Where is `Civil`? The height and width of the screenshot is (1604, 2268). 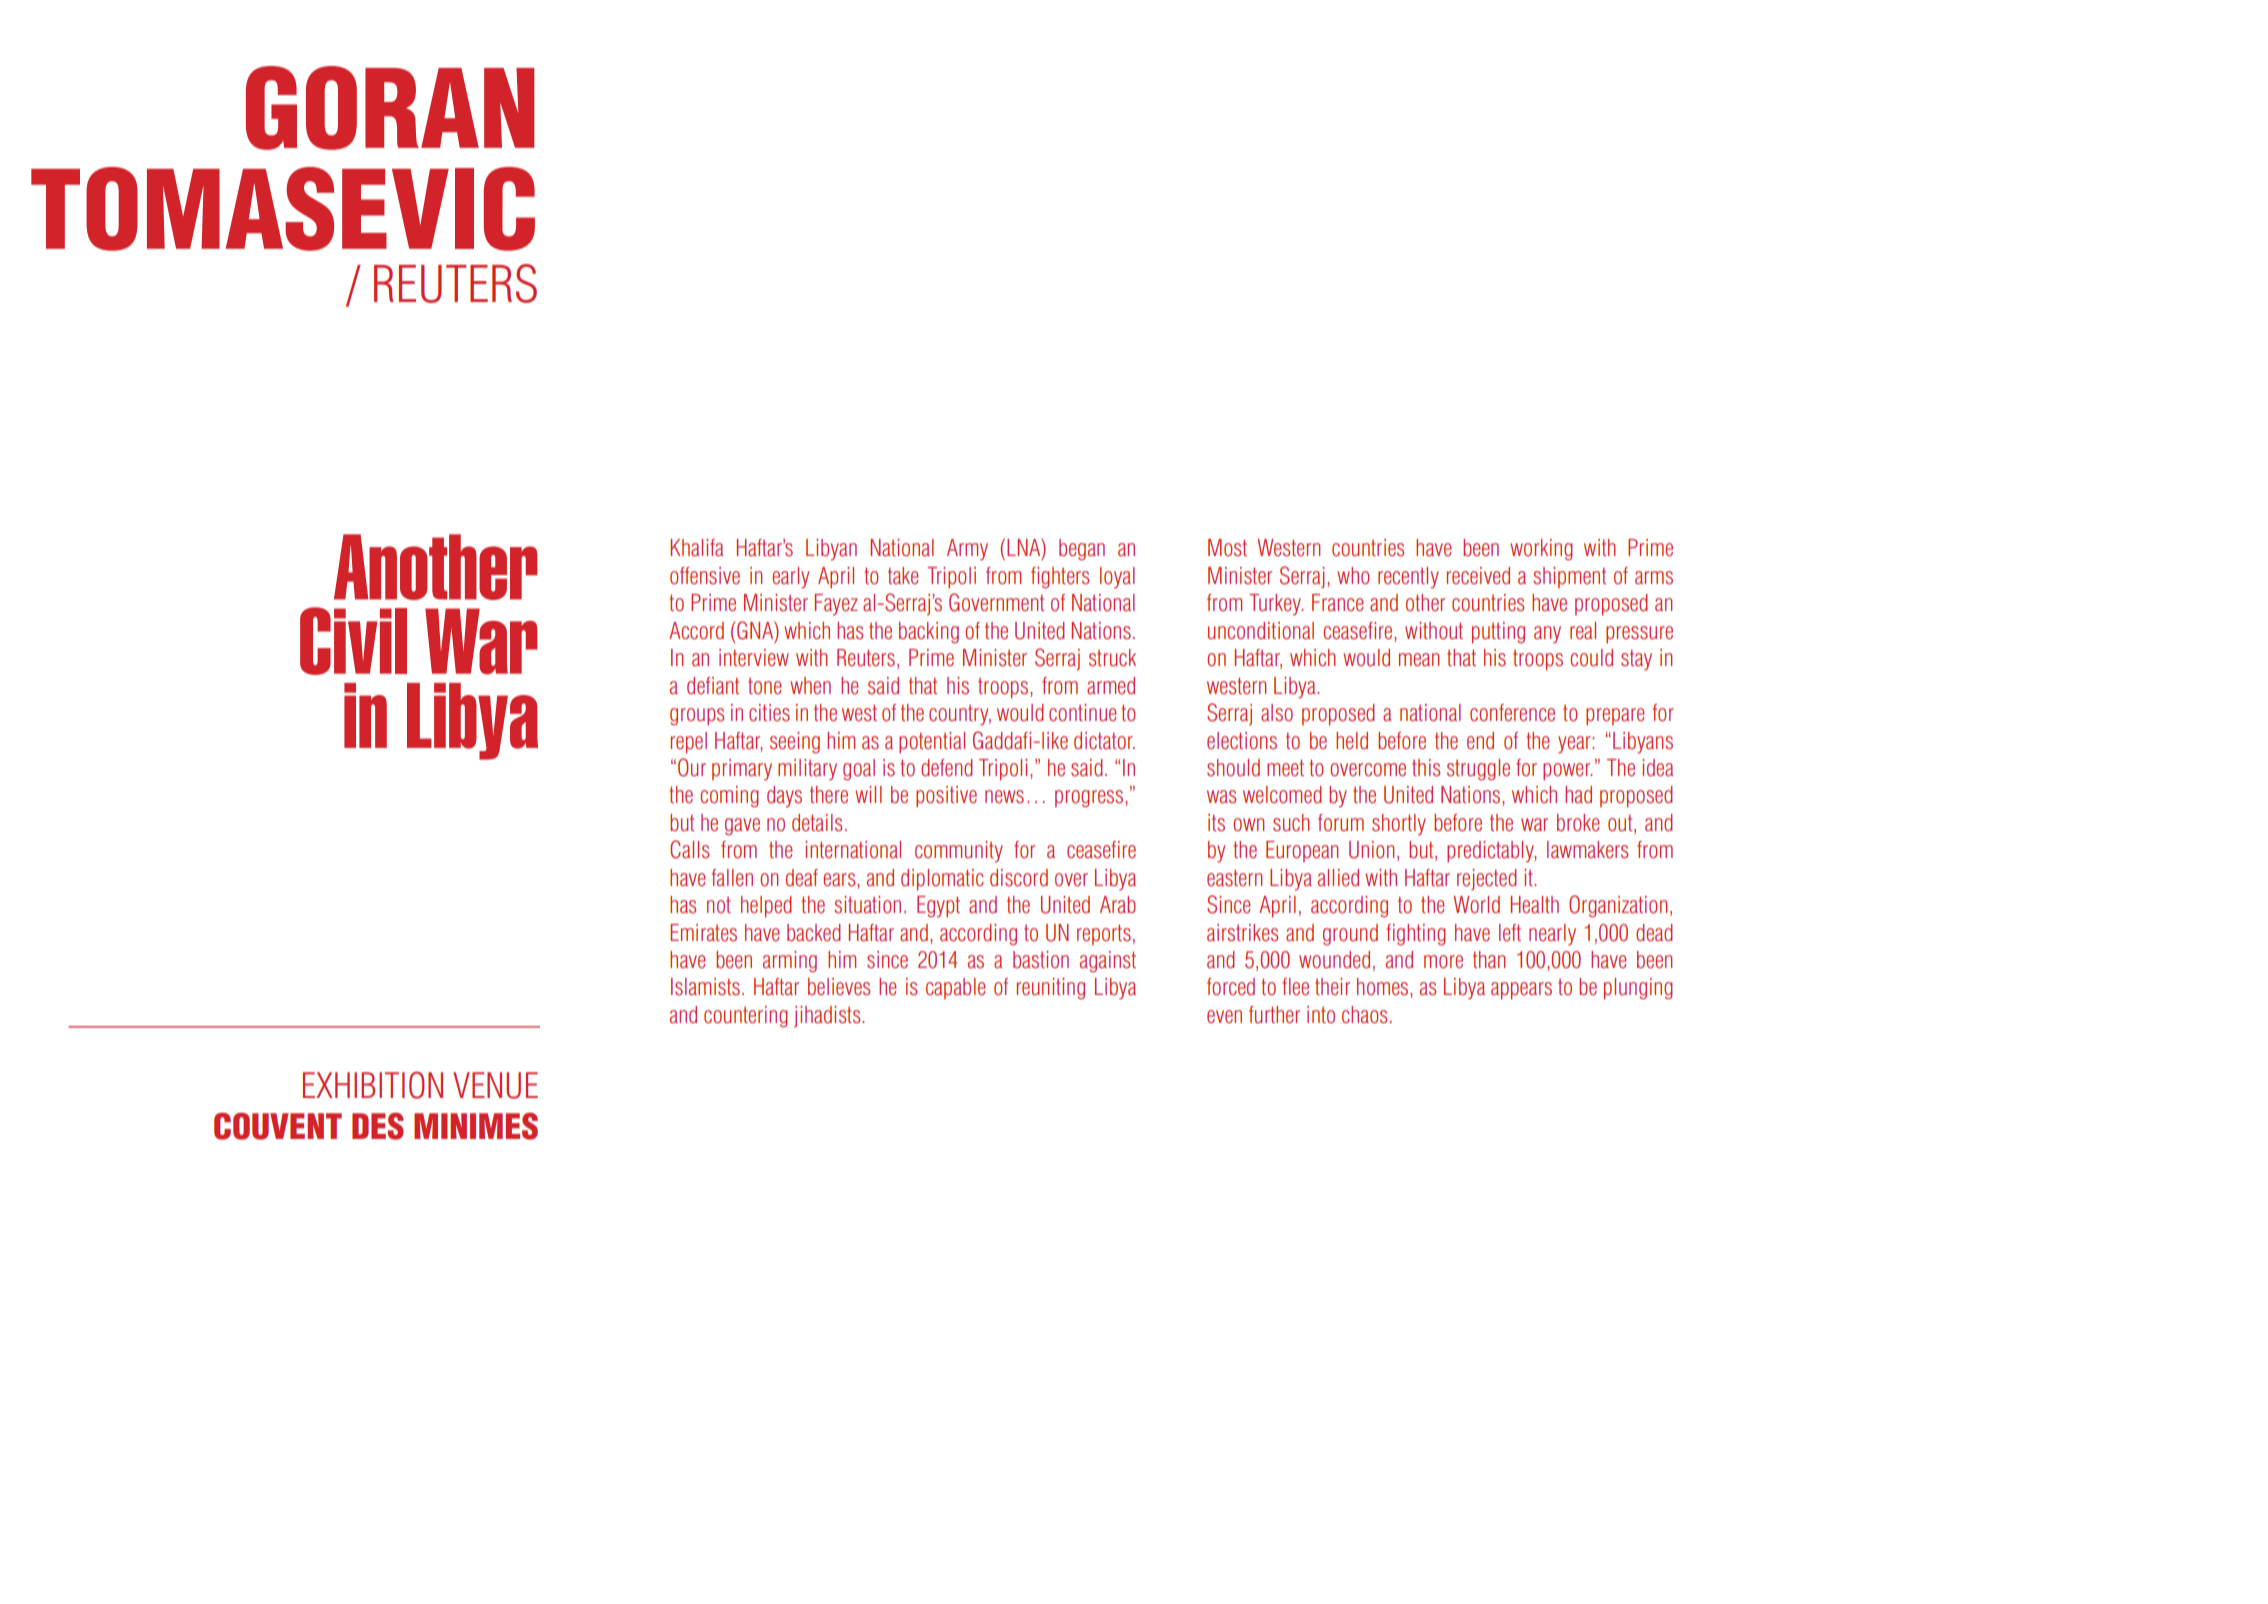
Civil is located at coordinates (353, 641).
